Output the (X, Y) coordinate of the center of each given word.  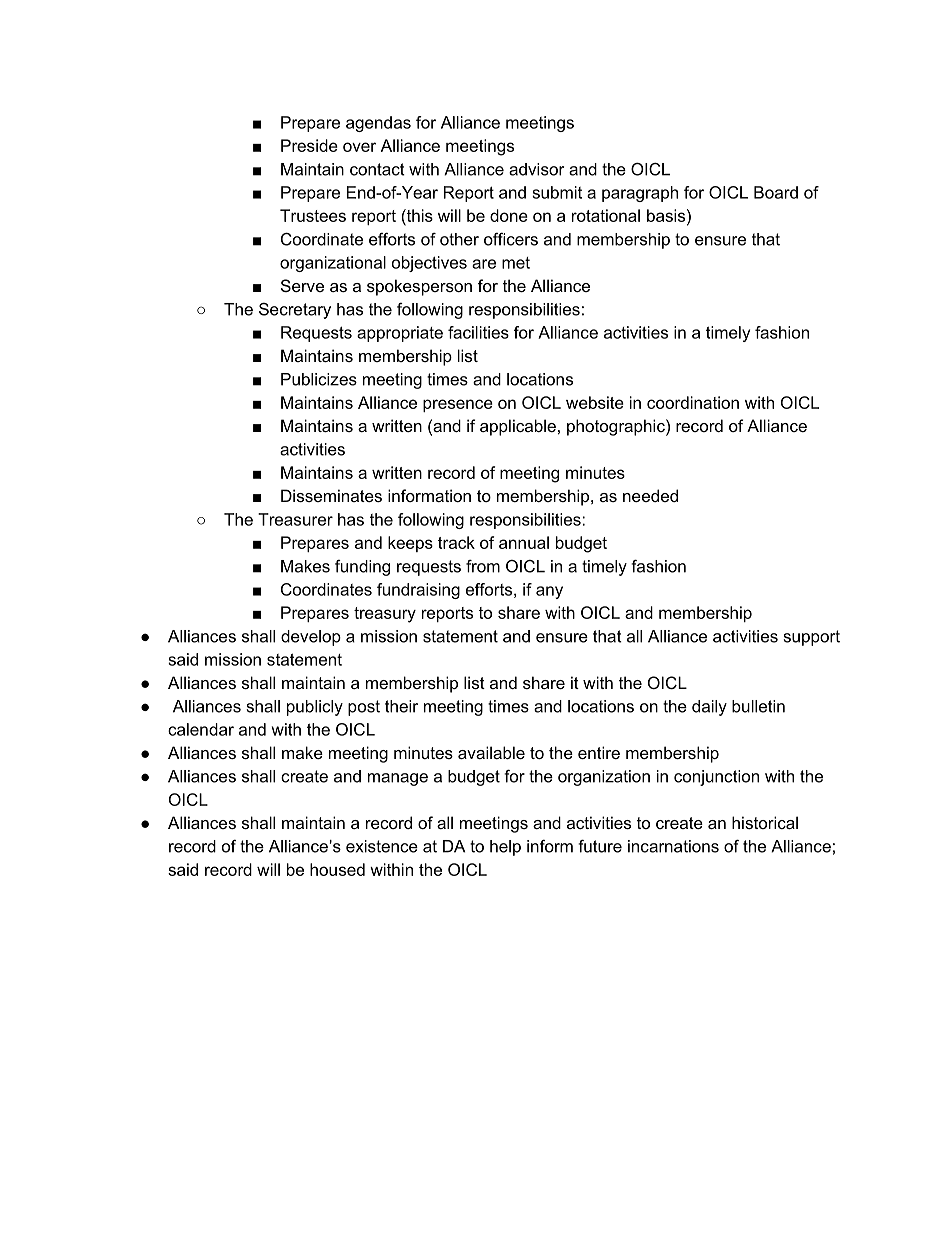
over (359, 147)
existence (382, 846)
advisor (536, 169)
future (600, 846)
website (595, 402)
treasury (385, 615)
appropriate (400, 334)
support (812, 638)
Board (776, 192)
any (549, 592)
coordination (693, 402)
